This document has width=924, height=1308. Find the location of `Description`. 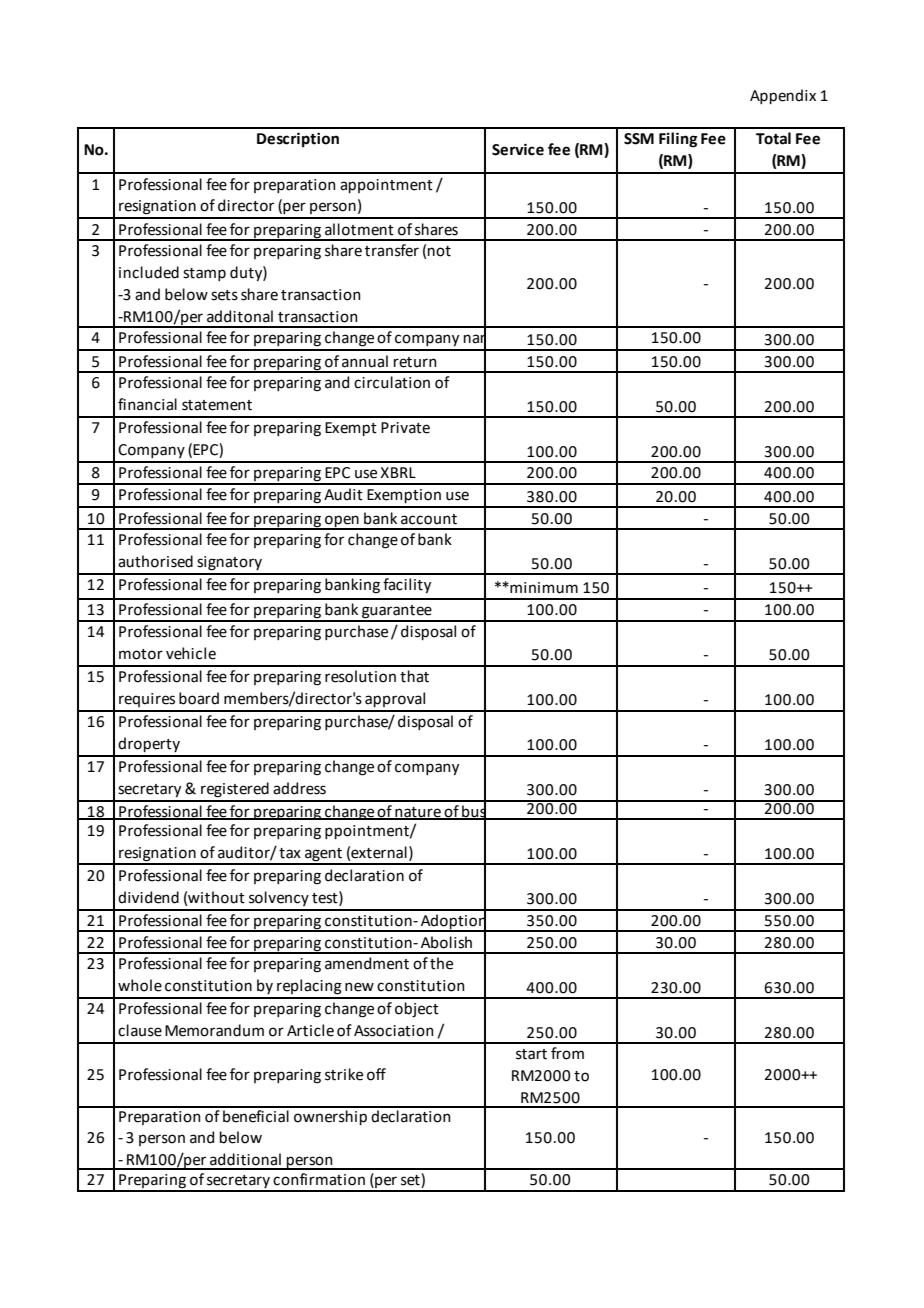

Description is located at coordinates (298, 139).
